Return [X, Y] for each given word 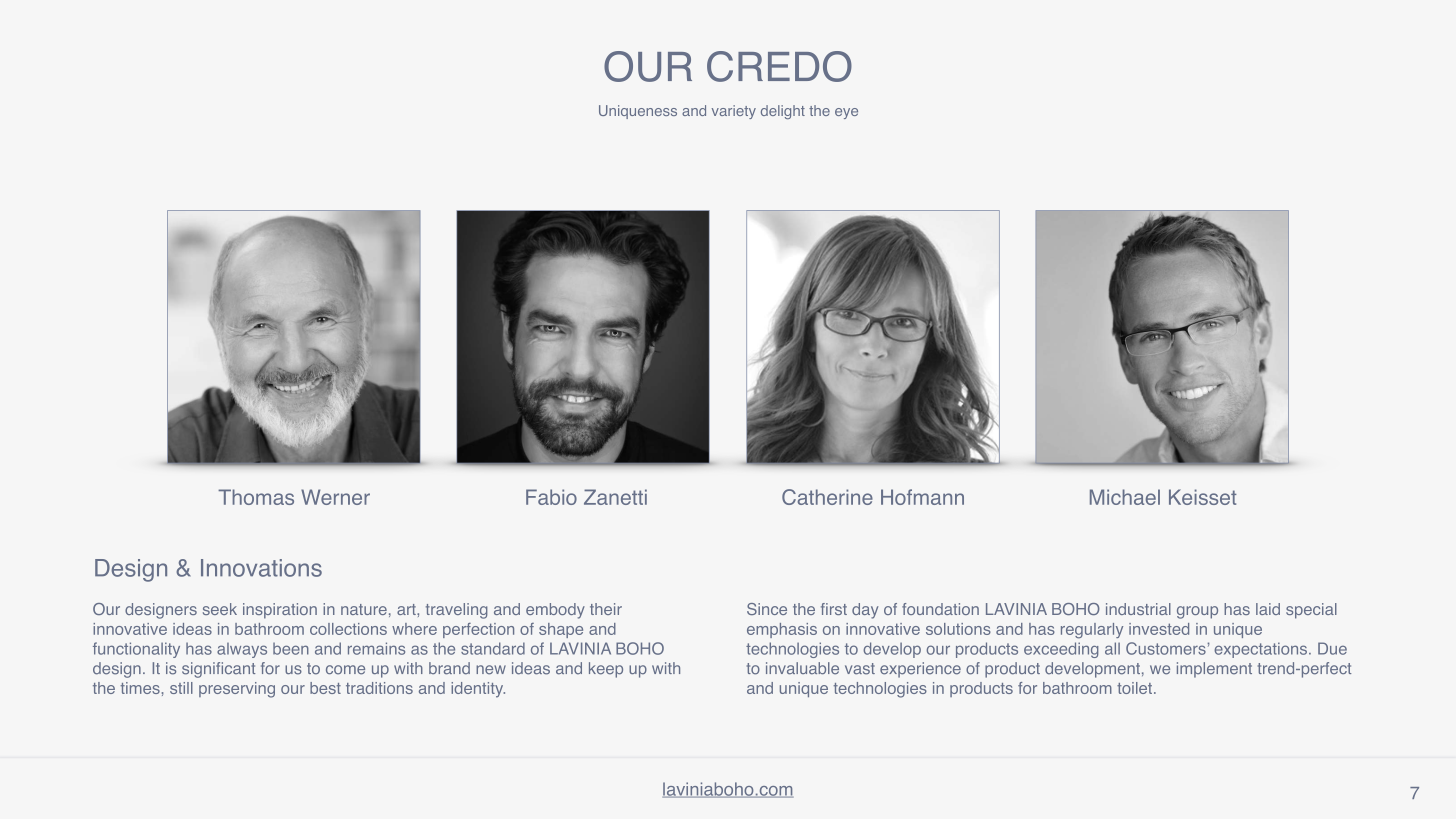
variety [734, 112]
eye [846, 113]
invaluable [802, 668]
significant [218, 670]
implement [1214, 670]
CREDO [779, 66]
